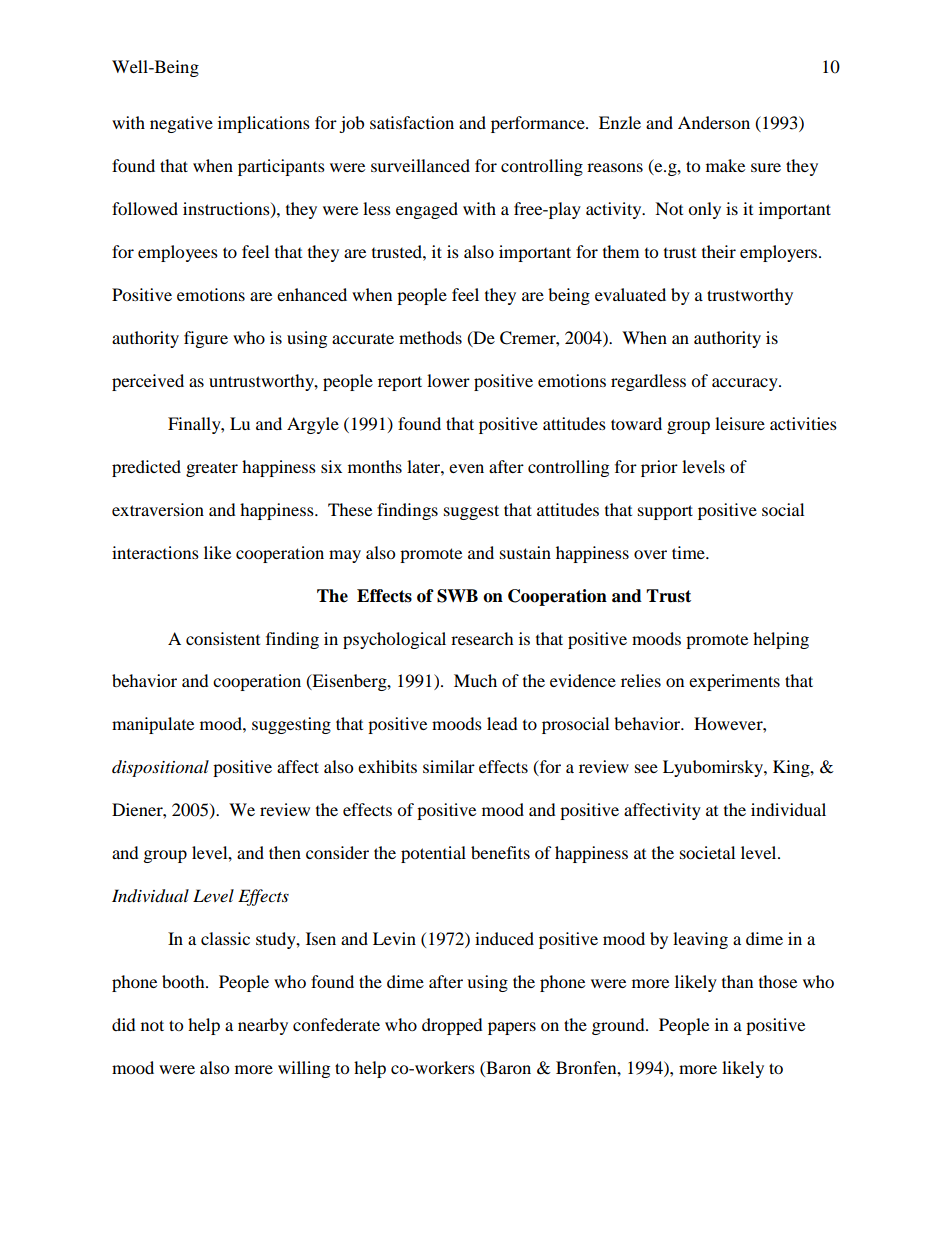  I want to click on figure, so click(206, 339).
